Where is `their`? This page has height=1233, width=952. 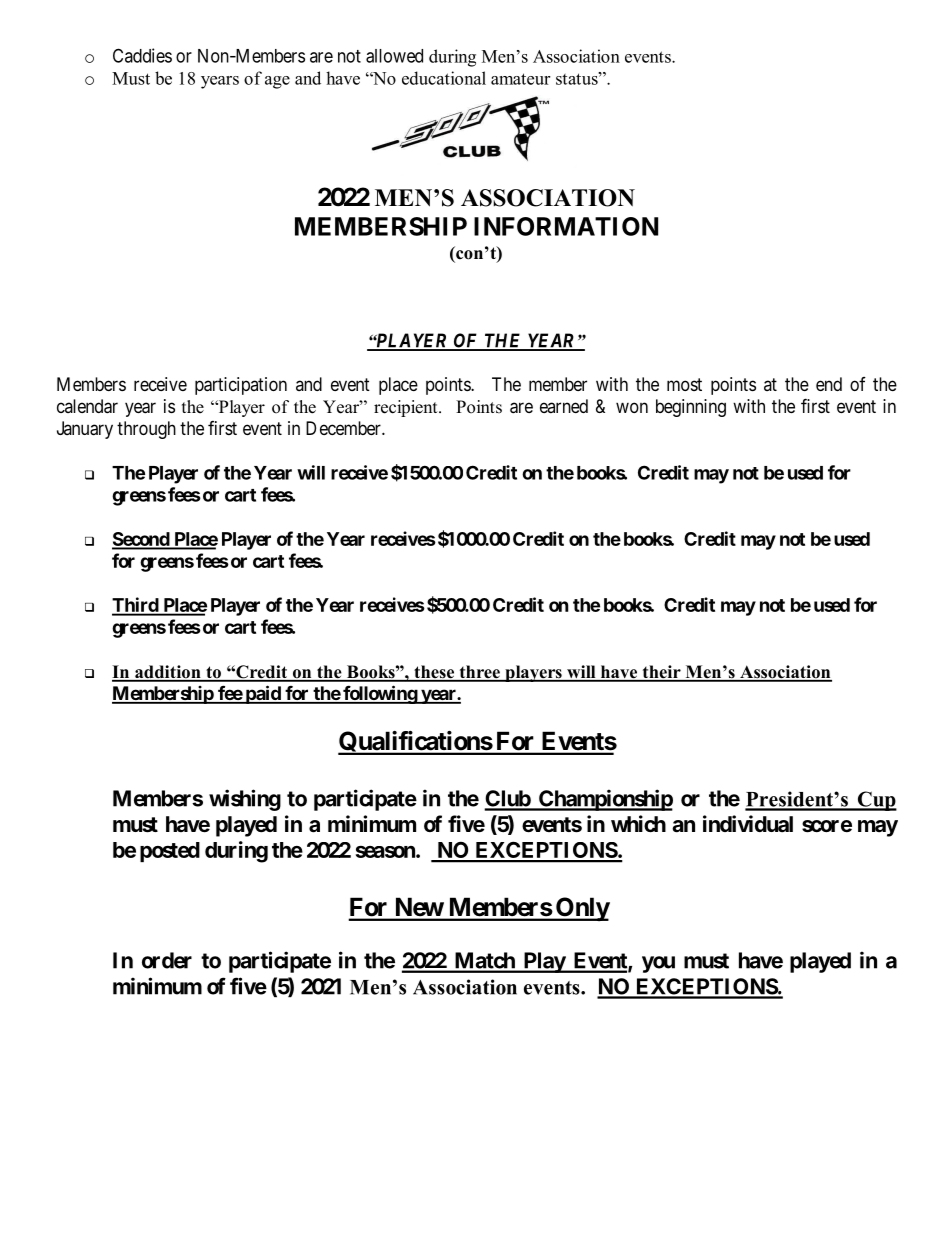 their is located at coordinates (661, 673).
